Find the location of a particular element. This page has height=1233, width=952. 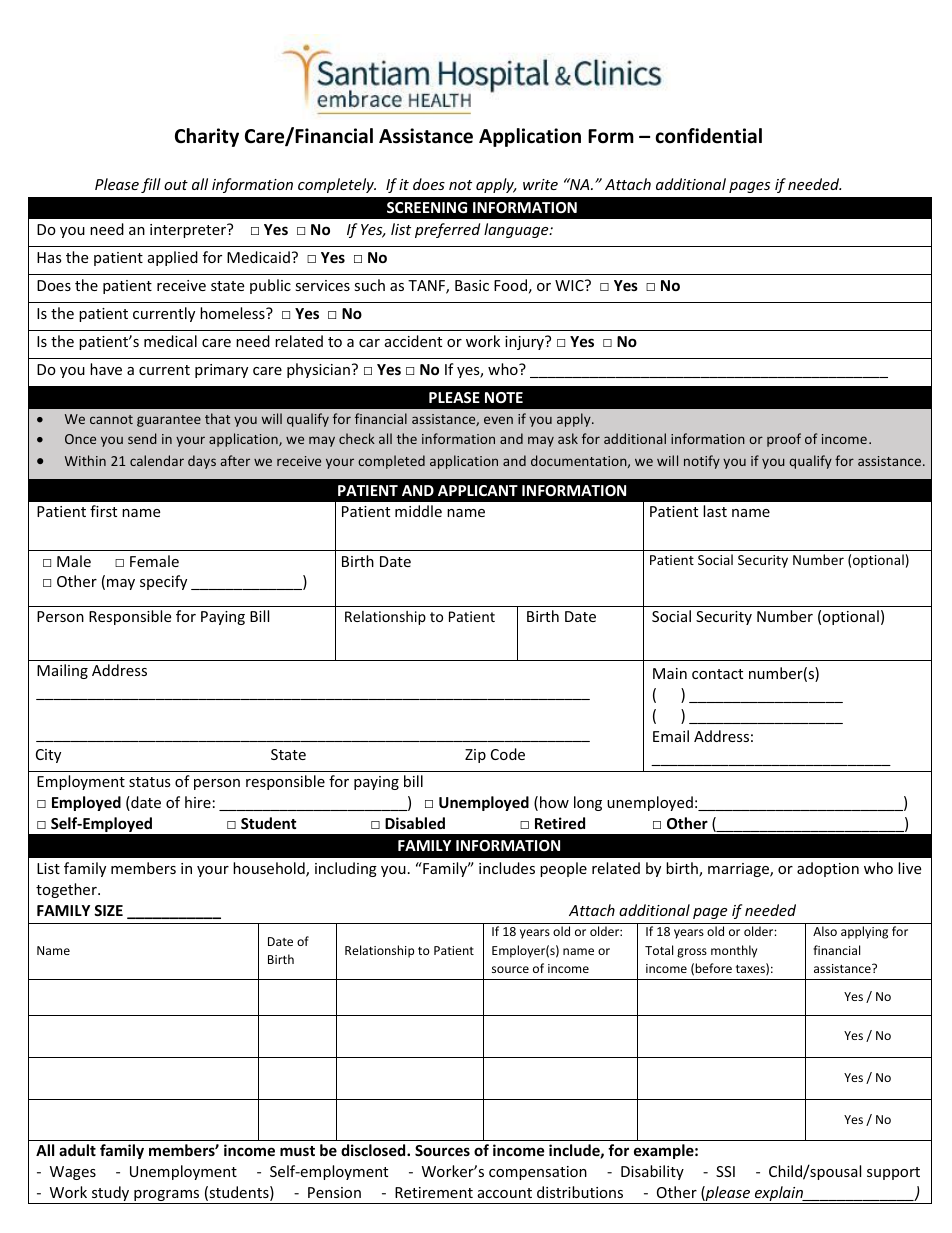

Also is located at coordinates (825, 931).
